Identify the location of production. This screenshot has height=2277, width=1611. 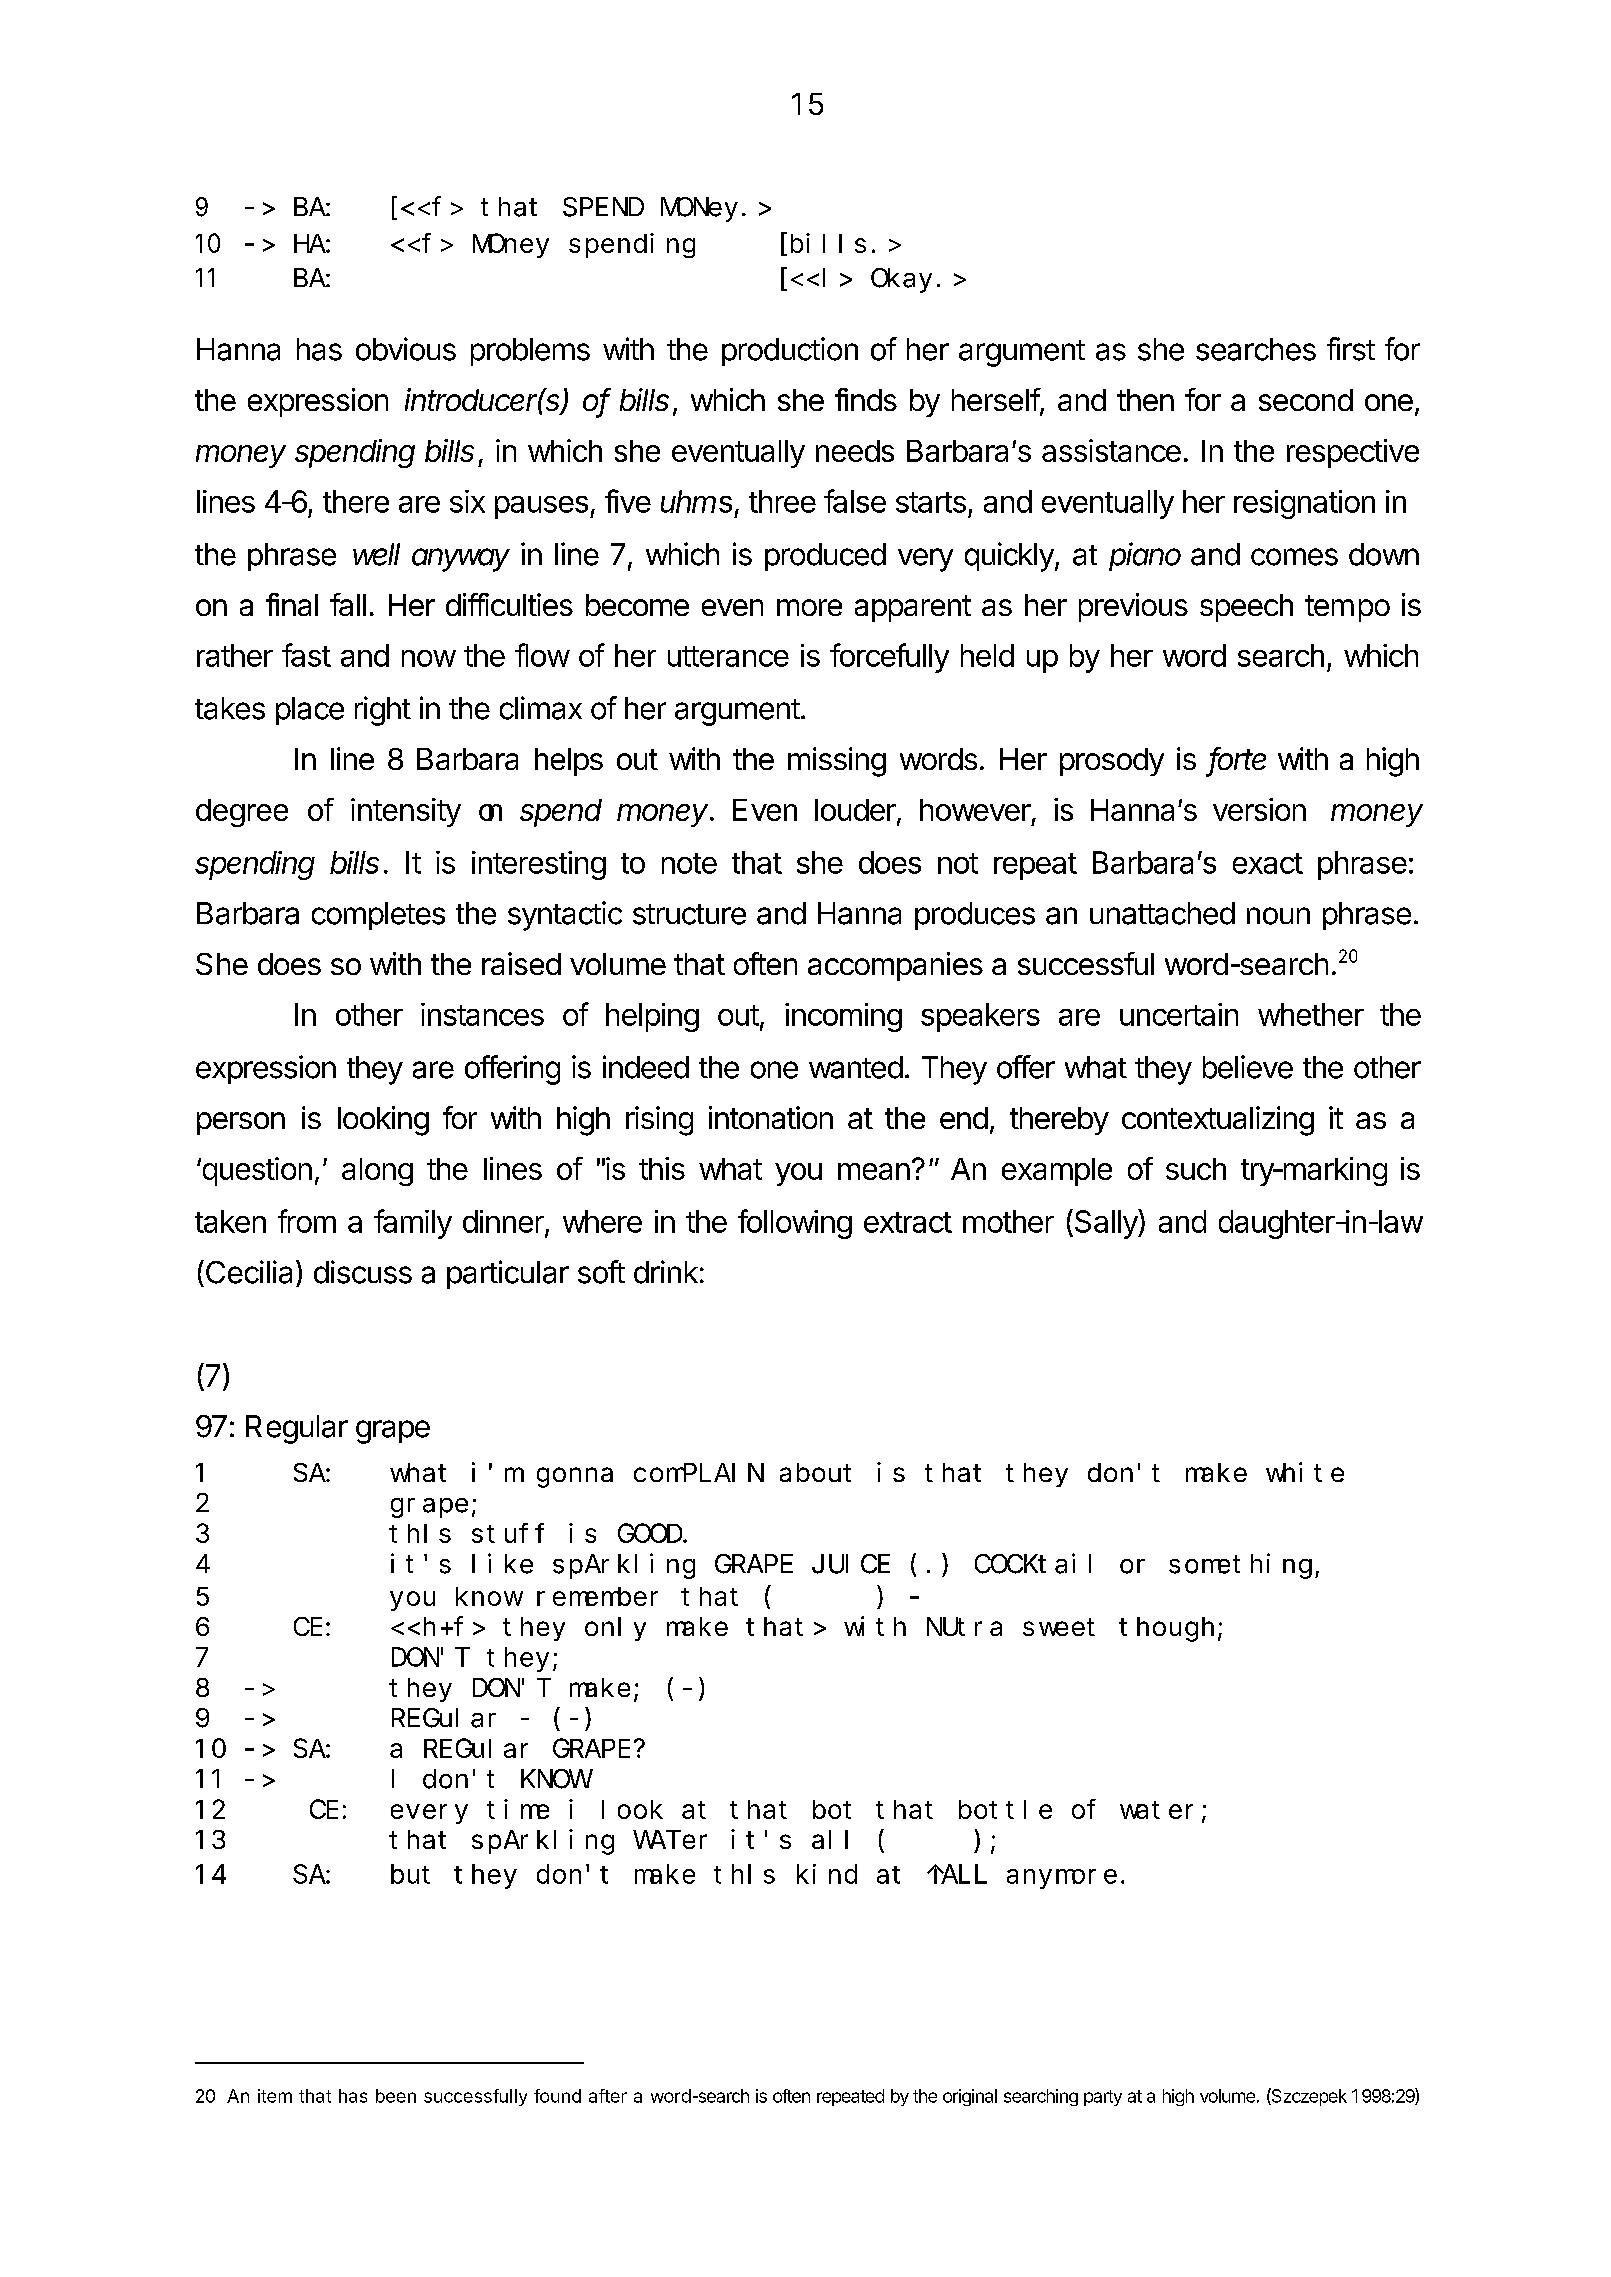
(790, 351).
